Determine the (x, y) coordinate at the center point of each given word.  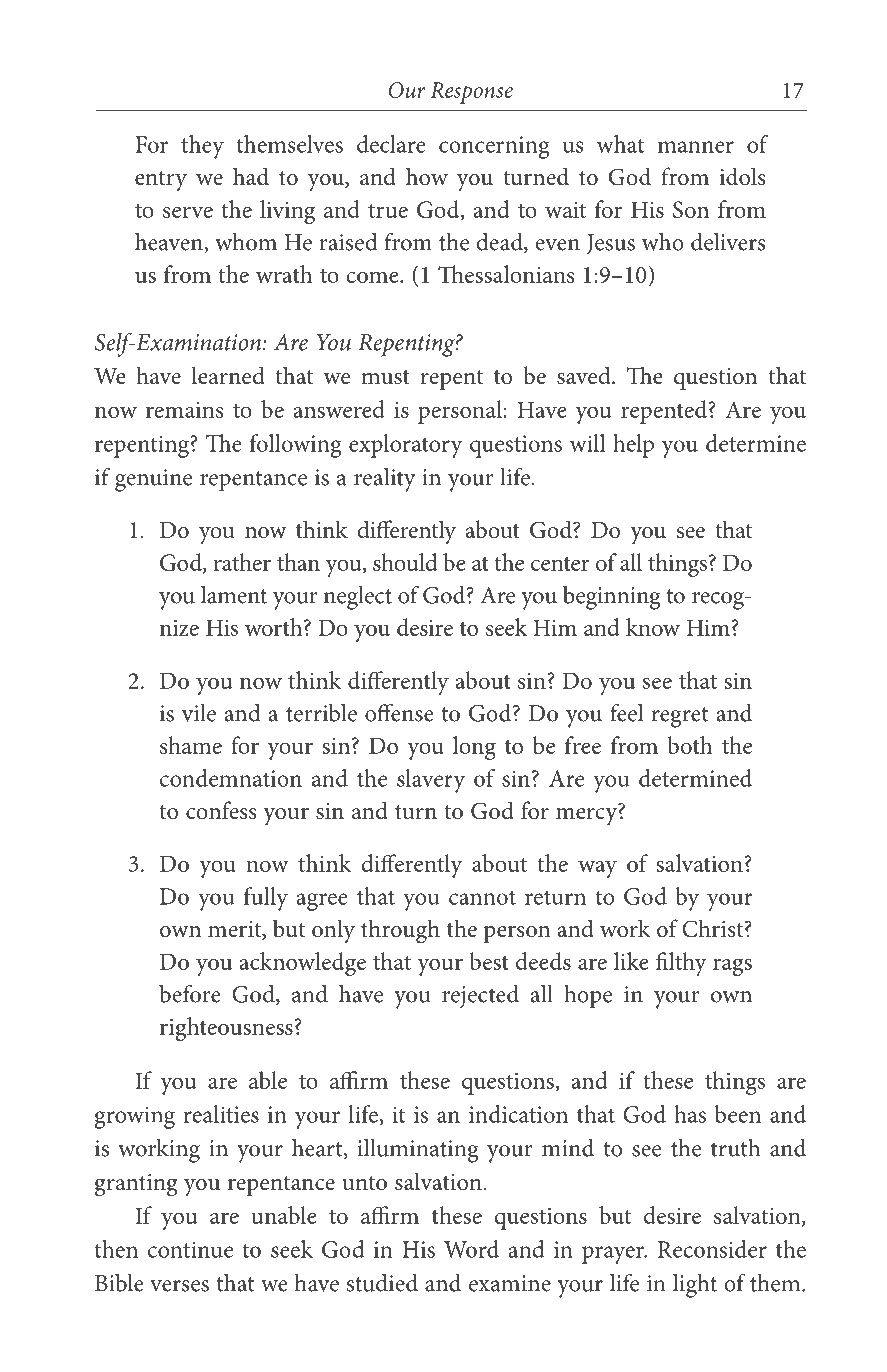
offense (399, 712)
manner (696, 147)
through (400, 931)
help (633, 446)
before (190, 993)
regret (680, 717)
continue (190, 1249)
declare (391, 144)
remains (185, 410)
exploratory (406, 446)
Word (471, 1249)
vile (199, 713)
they (202, 147)
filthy (681, 964)
